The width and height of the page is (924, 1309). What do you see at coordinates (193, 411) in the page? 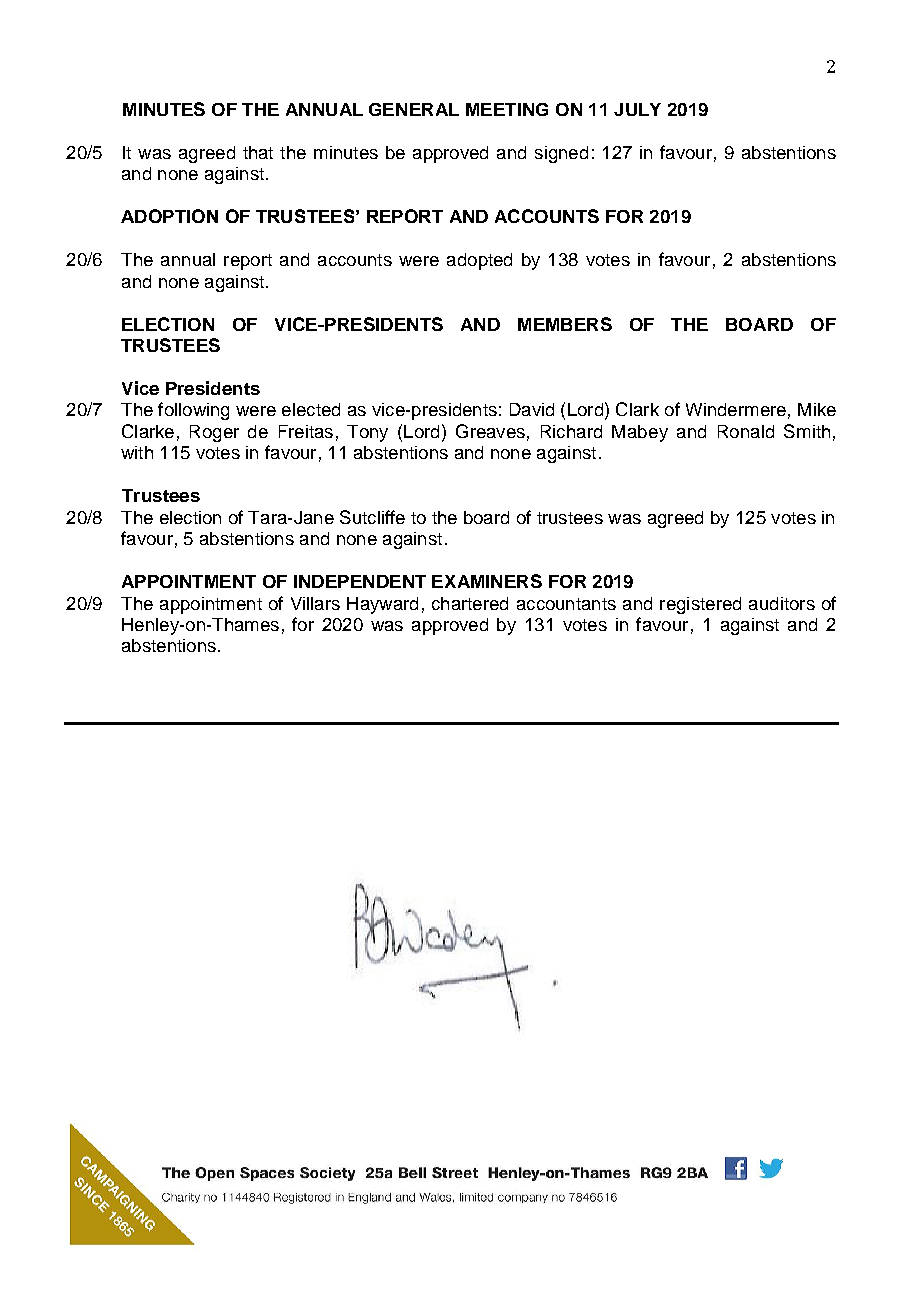
I see `following` at bounding box center [193, 411].
